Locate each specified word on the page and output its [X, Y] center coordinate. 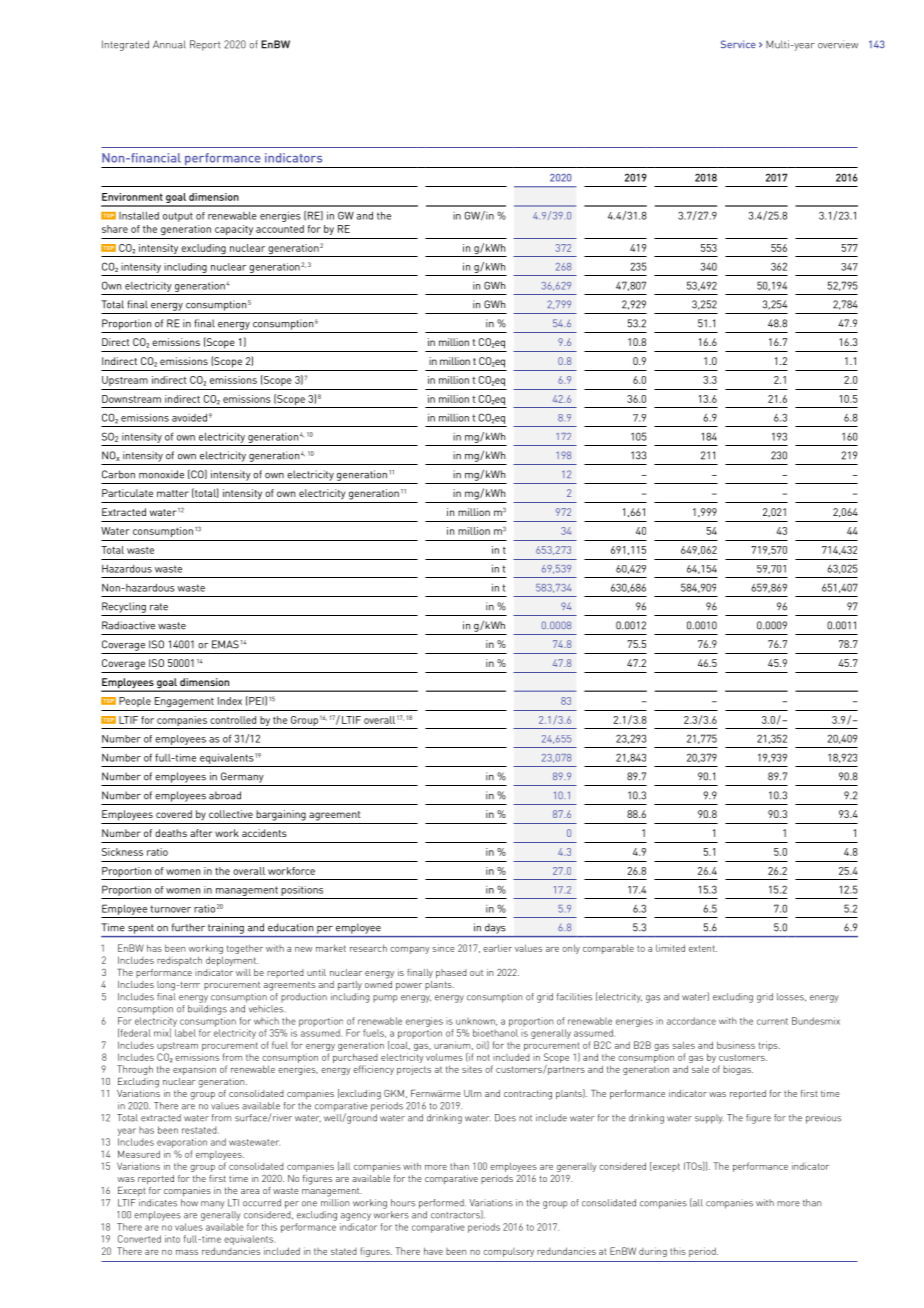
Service [738, 44]
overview [838, 44]
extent [703, 948]
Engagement [184, 702]
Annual [169, 44]
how [189, 1203]
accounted [280, 229]
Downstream [131, 399]
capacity [234, 230]
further [188, 927]
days [495, 929]
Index [230, 701]
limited [670, 948]
